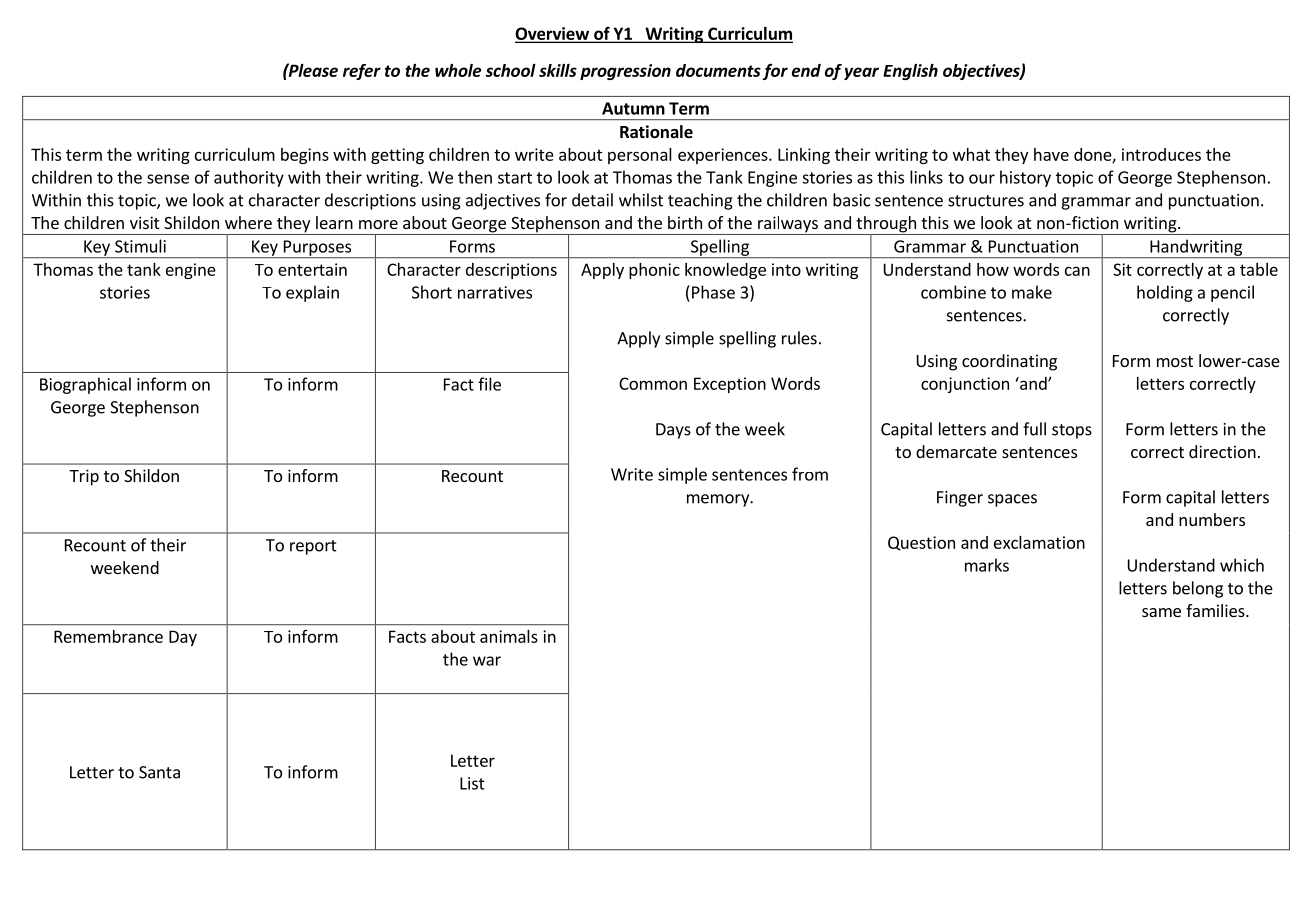 The height and width of the screenshot is (924, 1308). What do you see at coordinates (910, 72) in the screenshot?
I see `English` at bounding box center [910, 72].
